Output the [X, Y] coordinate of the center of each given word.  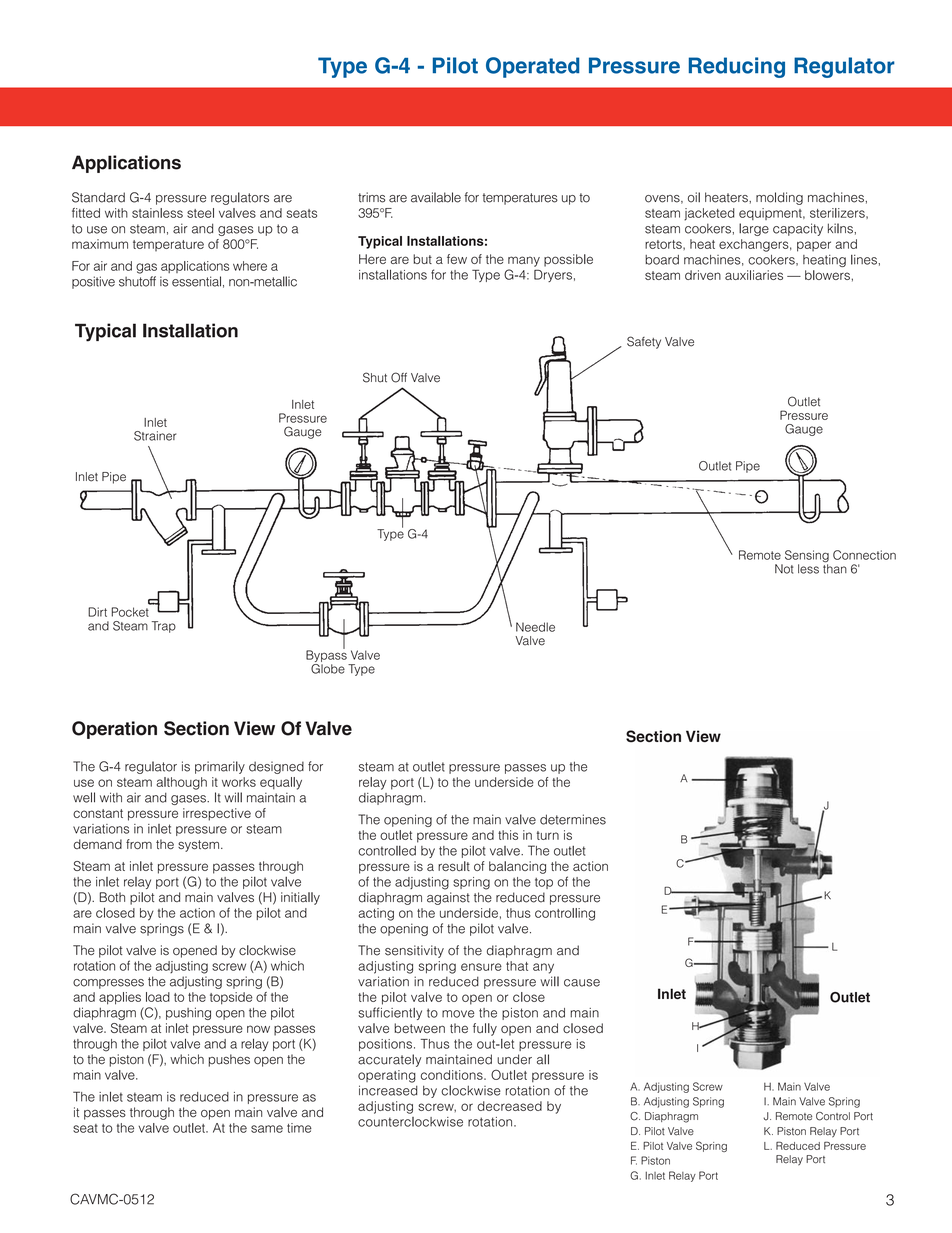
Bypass [327, 656]
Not [784, 569]
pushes [229, 1060]
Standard [98, 197]
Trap [164, 627]
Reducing [737, 67]
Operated [533, 67]
